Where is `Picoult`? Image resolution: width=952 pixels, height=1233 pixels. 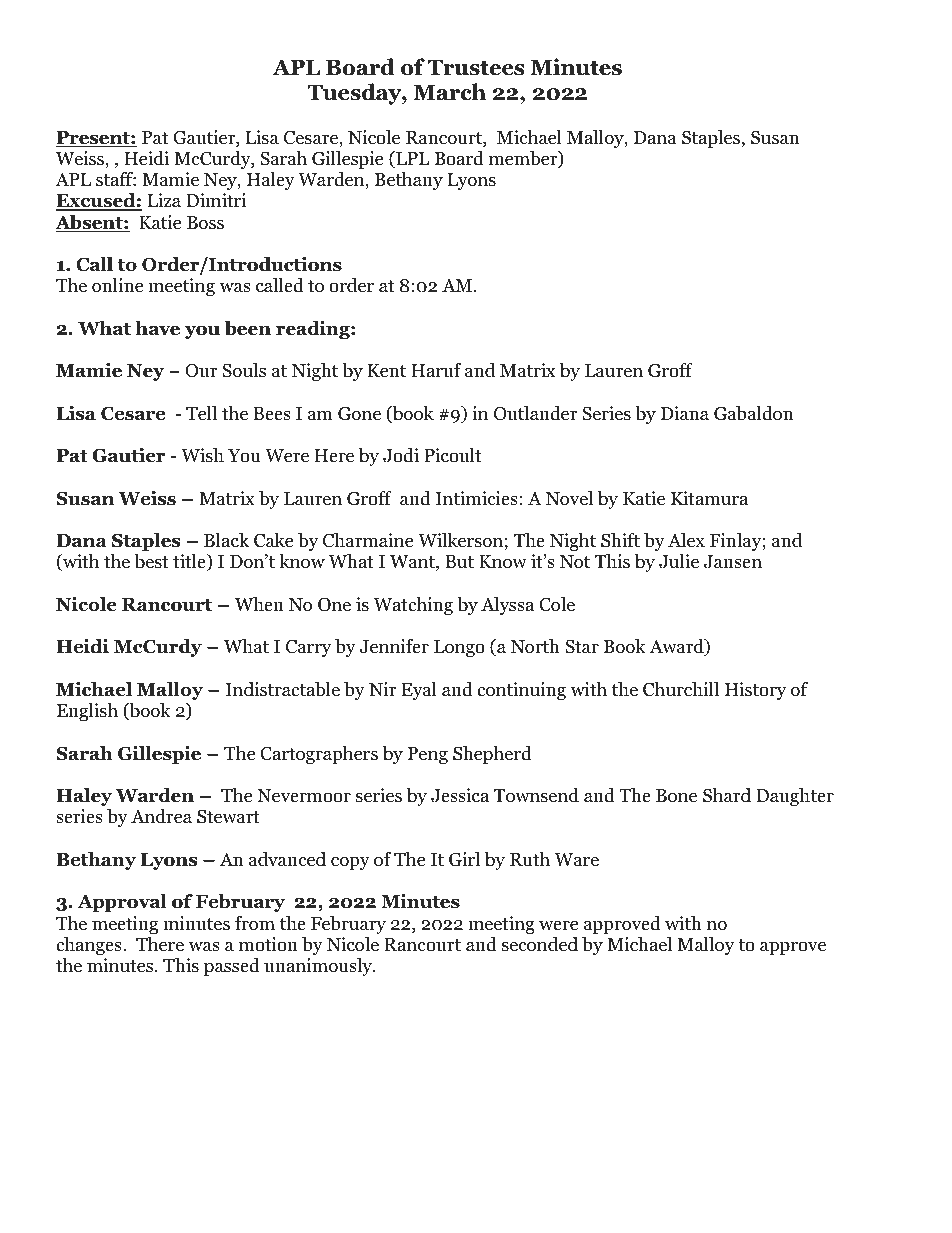
Picoult is located at coordinates (453, 455).
